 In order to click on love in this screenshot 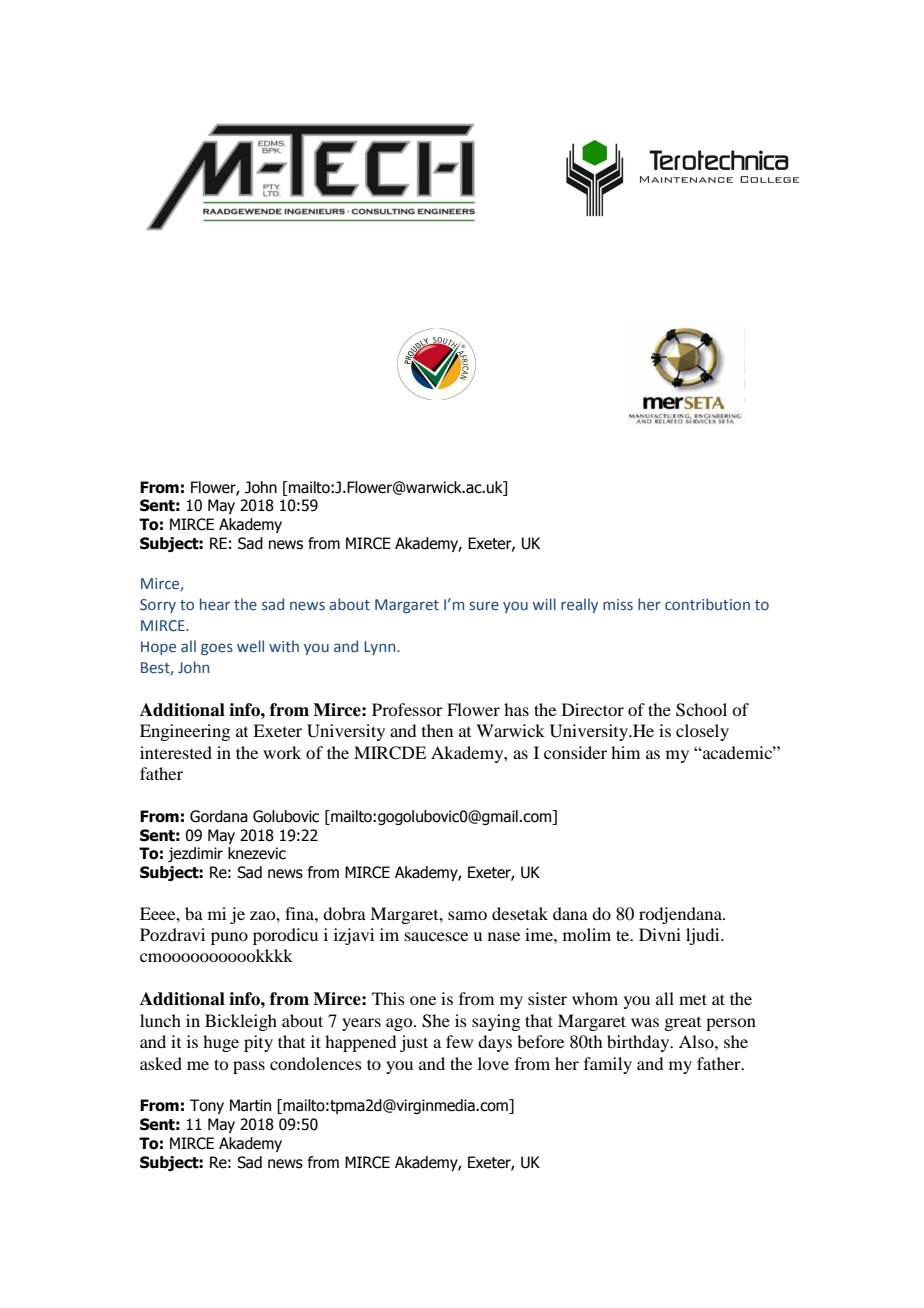, I will do `click(493, 1063)`.
